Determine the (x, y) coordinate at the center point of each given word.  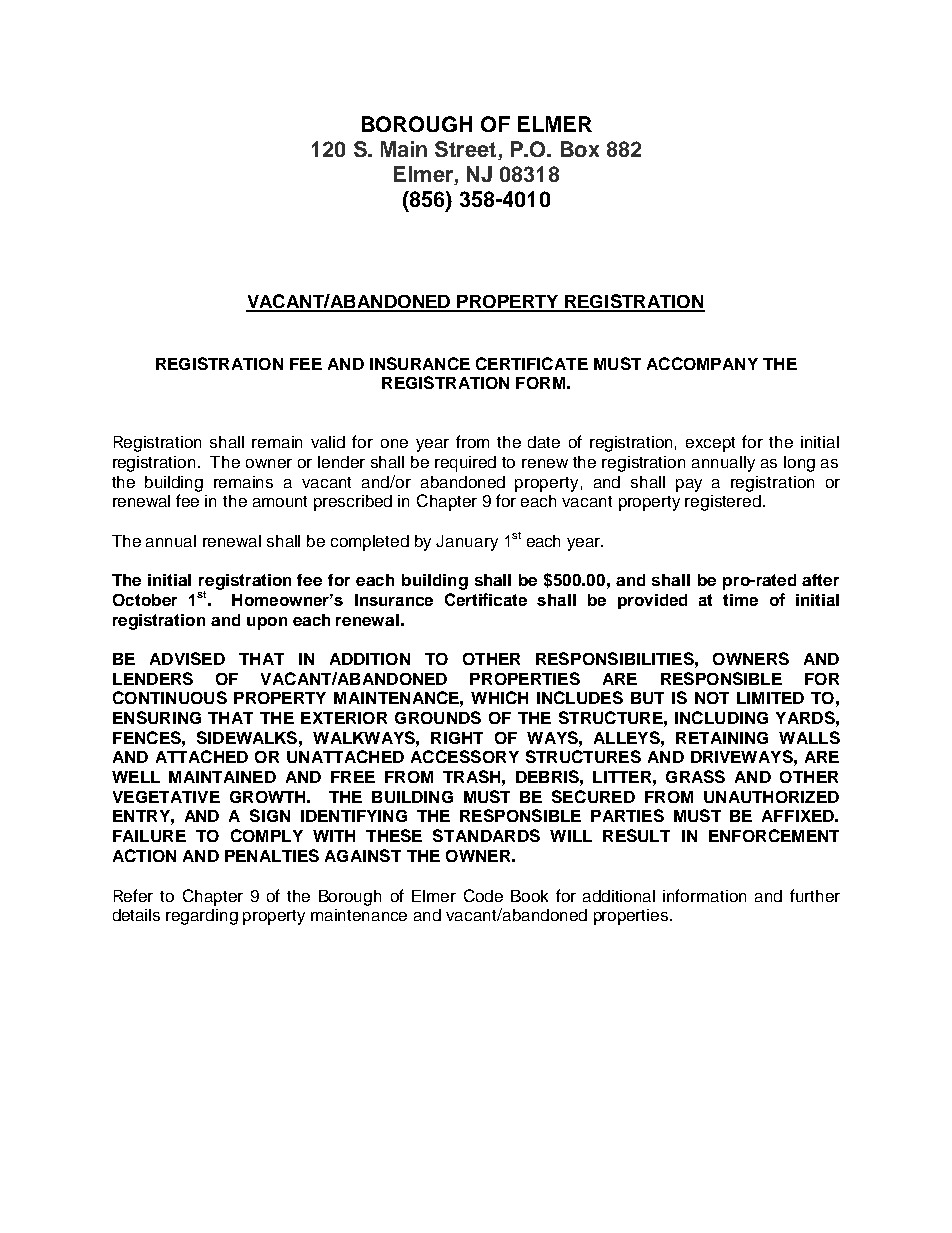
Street (467, 150)
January (467, 543)
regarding (202, 917)
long (799, 464)
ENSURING (157, 717)
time (740, 600)
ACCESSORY (465, 756)
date (544, 442)
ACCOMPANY (702, 363)
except (710, 444)
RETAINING (722, 738)
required (465, 464)
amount (280, 501)
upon (267, 623)
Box (580, 149)
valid (328, 442)
